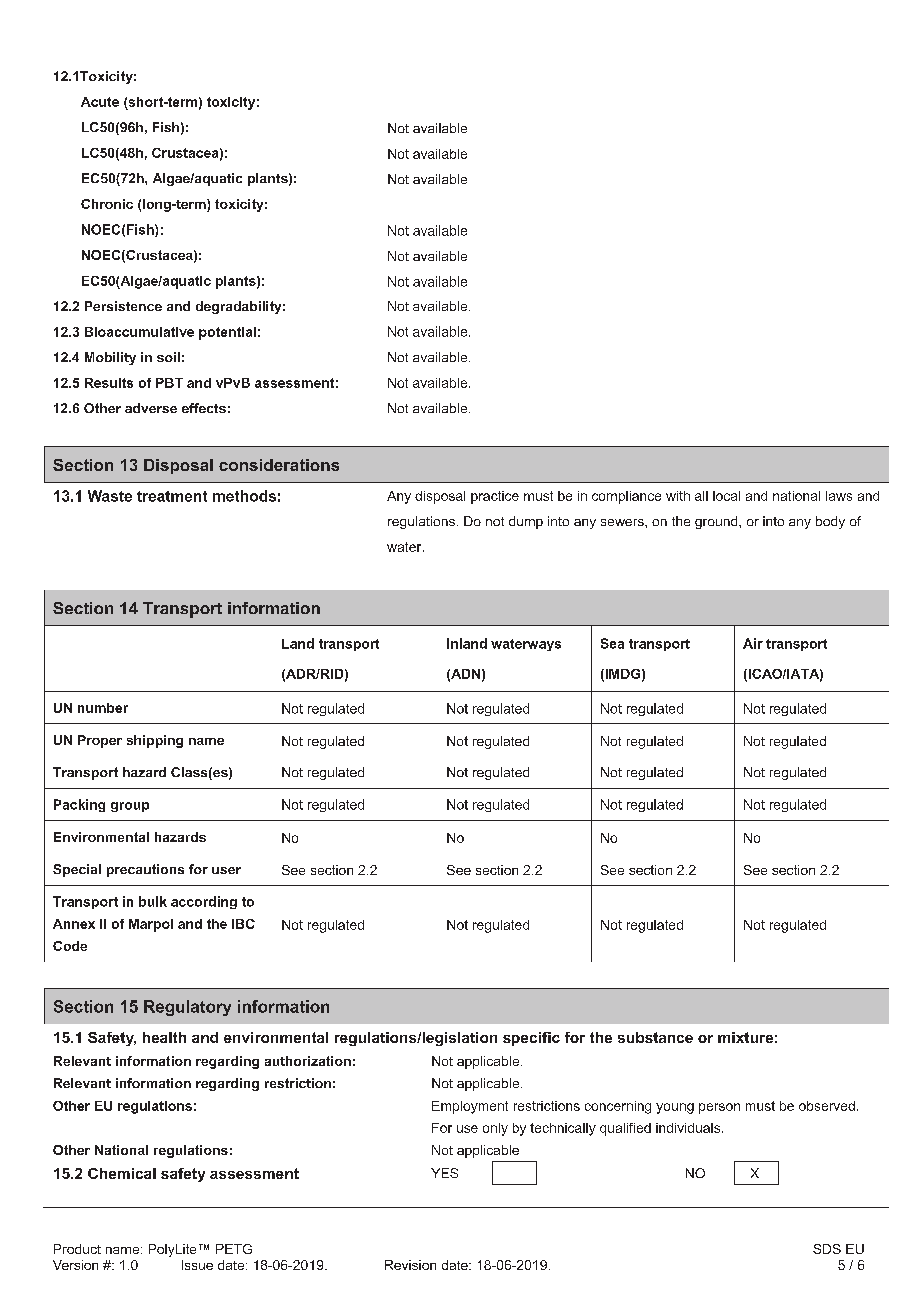 Image resolution: width=924 pixels, height=1308 pixels. What do you see at coordinates (678, 496) in the screenshot?
I see `with` at bounding box center [678, 496].
